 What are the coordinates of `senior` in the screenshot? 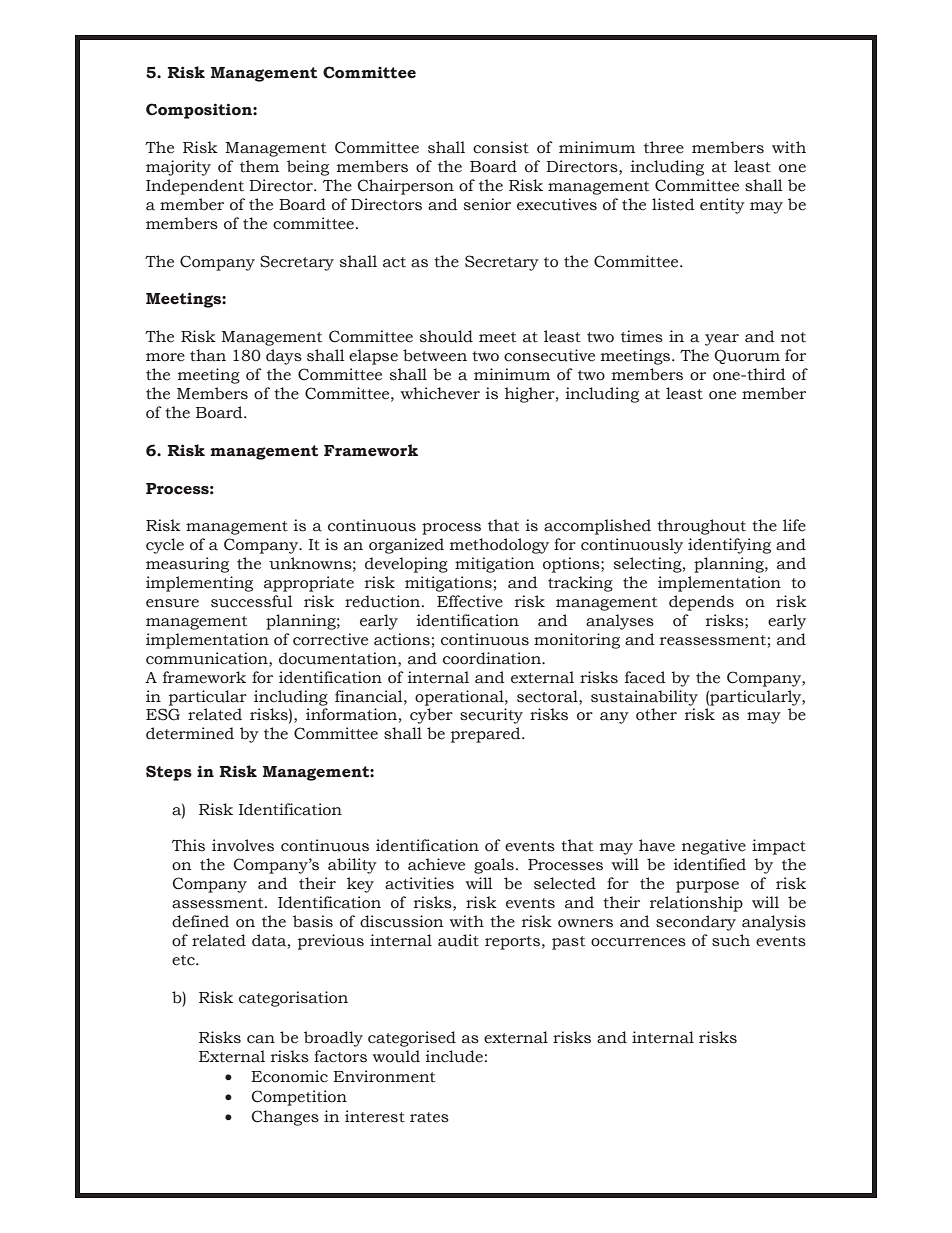 It's located at (487, 204).
